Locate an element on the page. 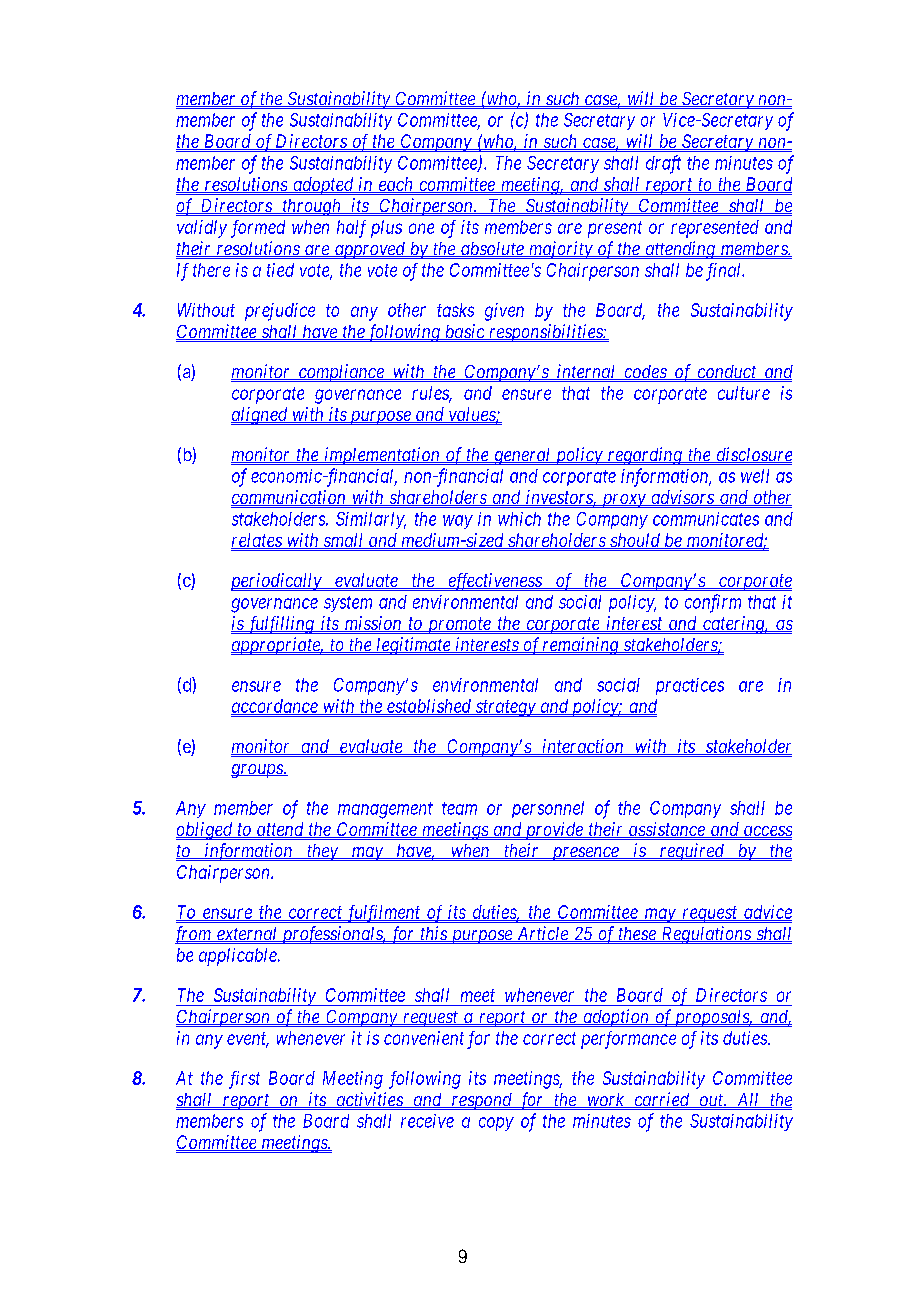  promote is located at coordinates (459, 625).
